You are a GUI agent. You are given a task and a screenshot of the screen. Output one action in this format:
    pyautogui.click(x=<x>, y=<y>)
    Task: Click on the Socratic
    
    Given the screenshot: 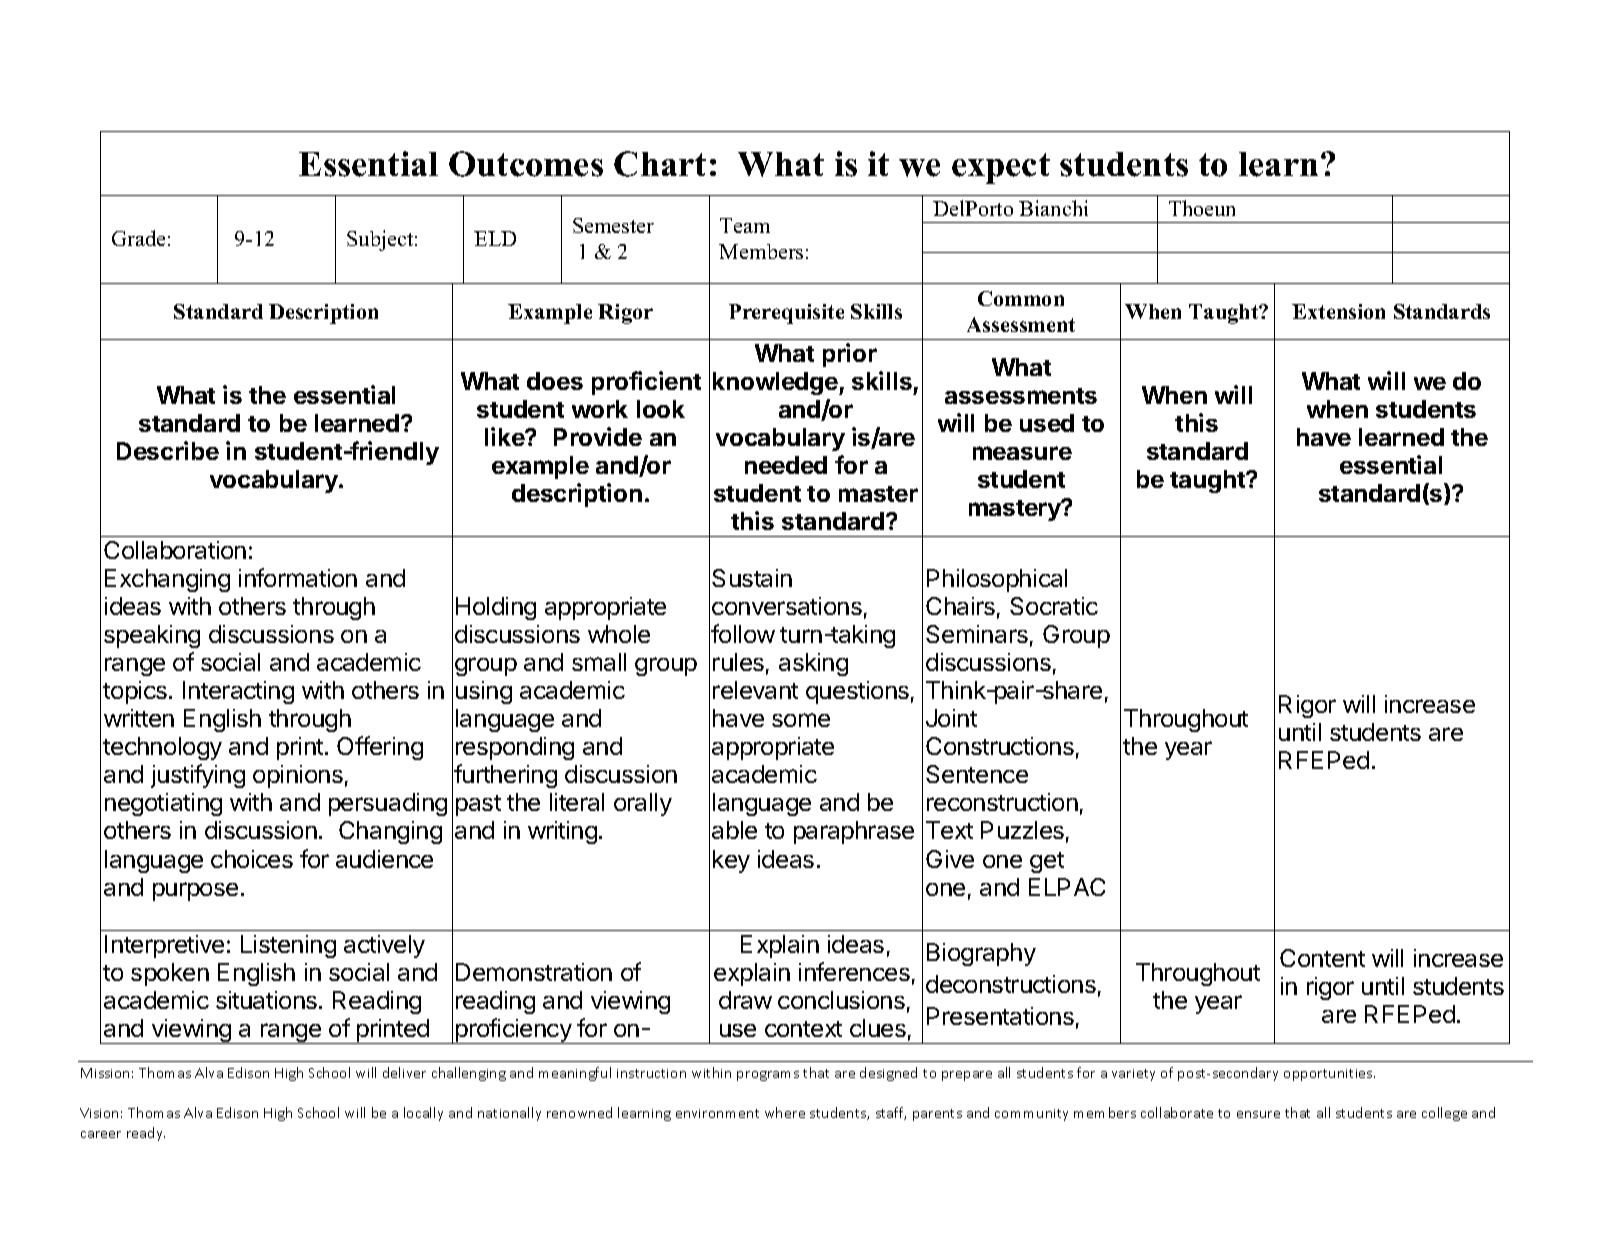 What is the action you would take?
    pyautogui.click(x=1054, y=606)
